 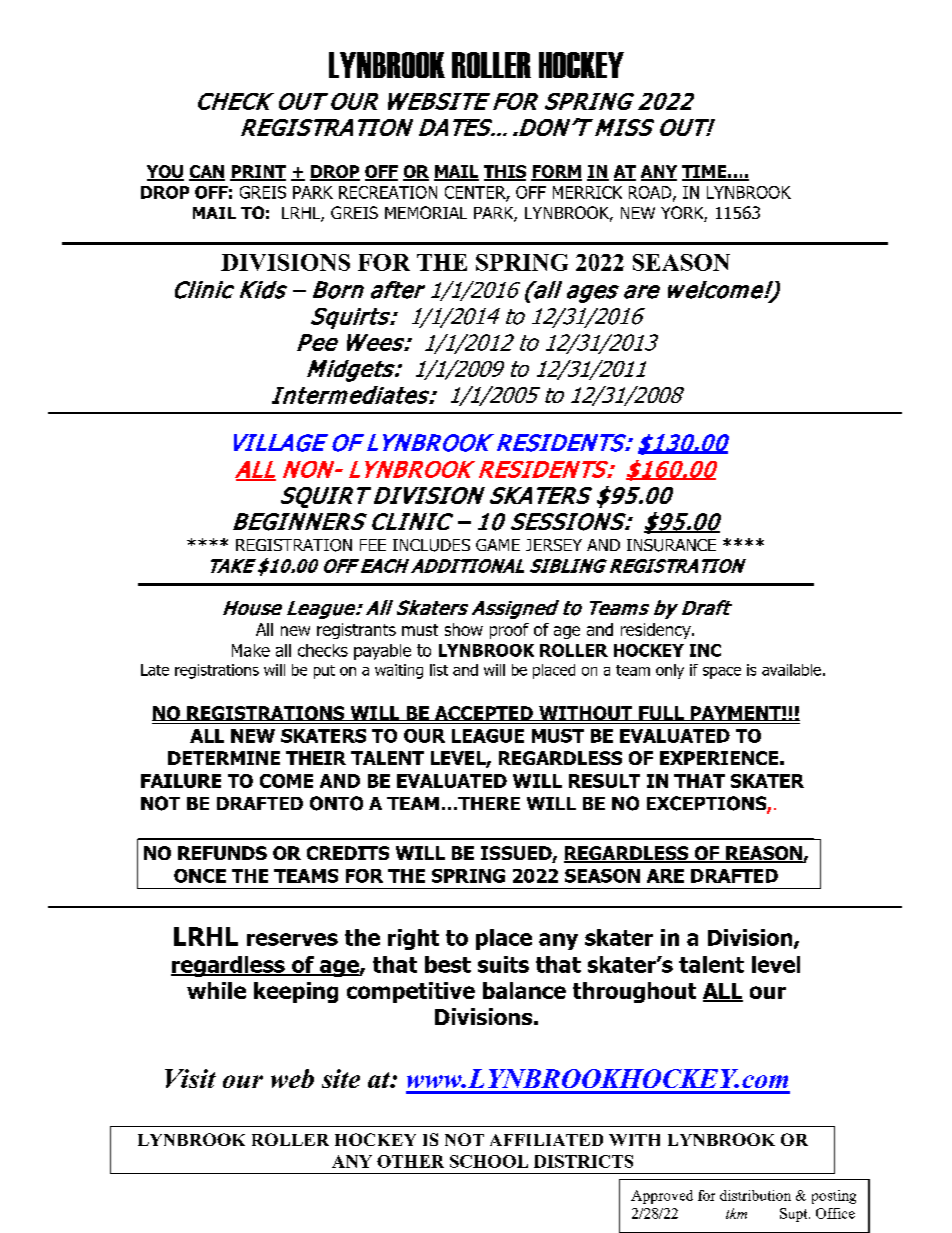 I want to click on proof, so click(x=509, y=631).
